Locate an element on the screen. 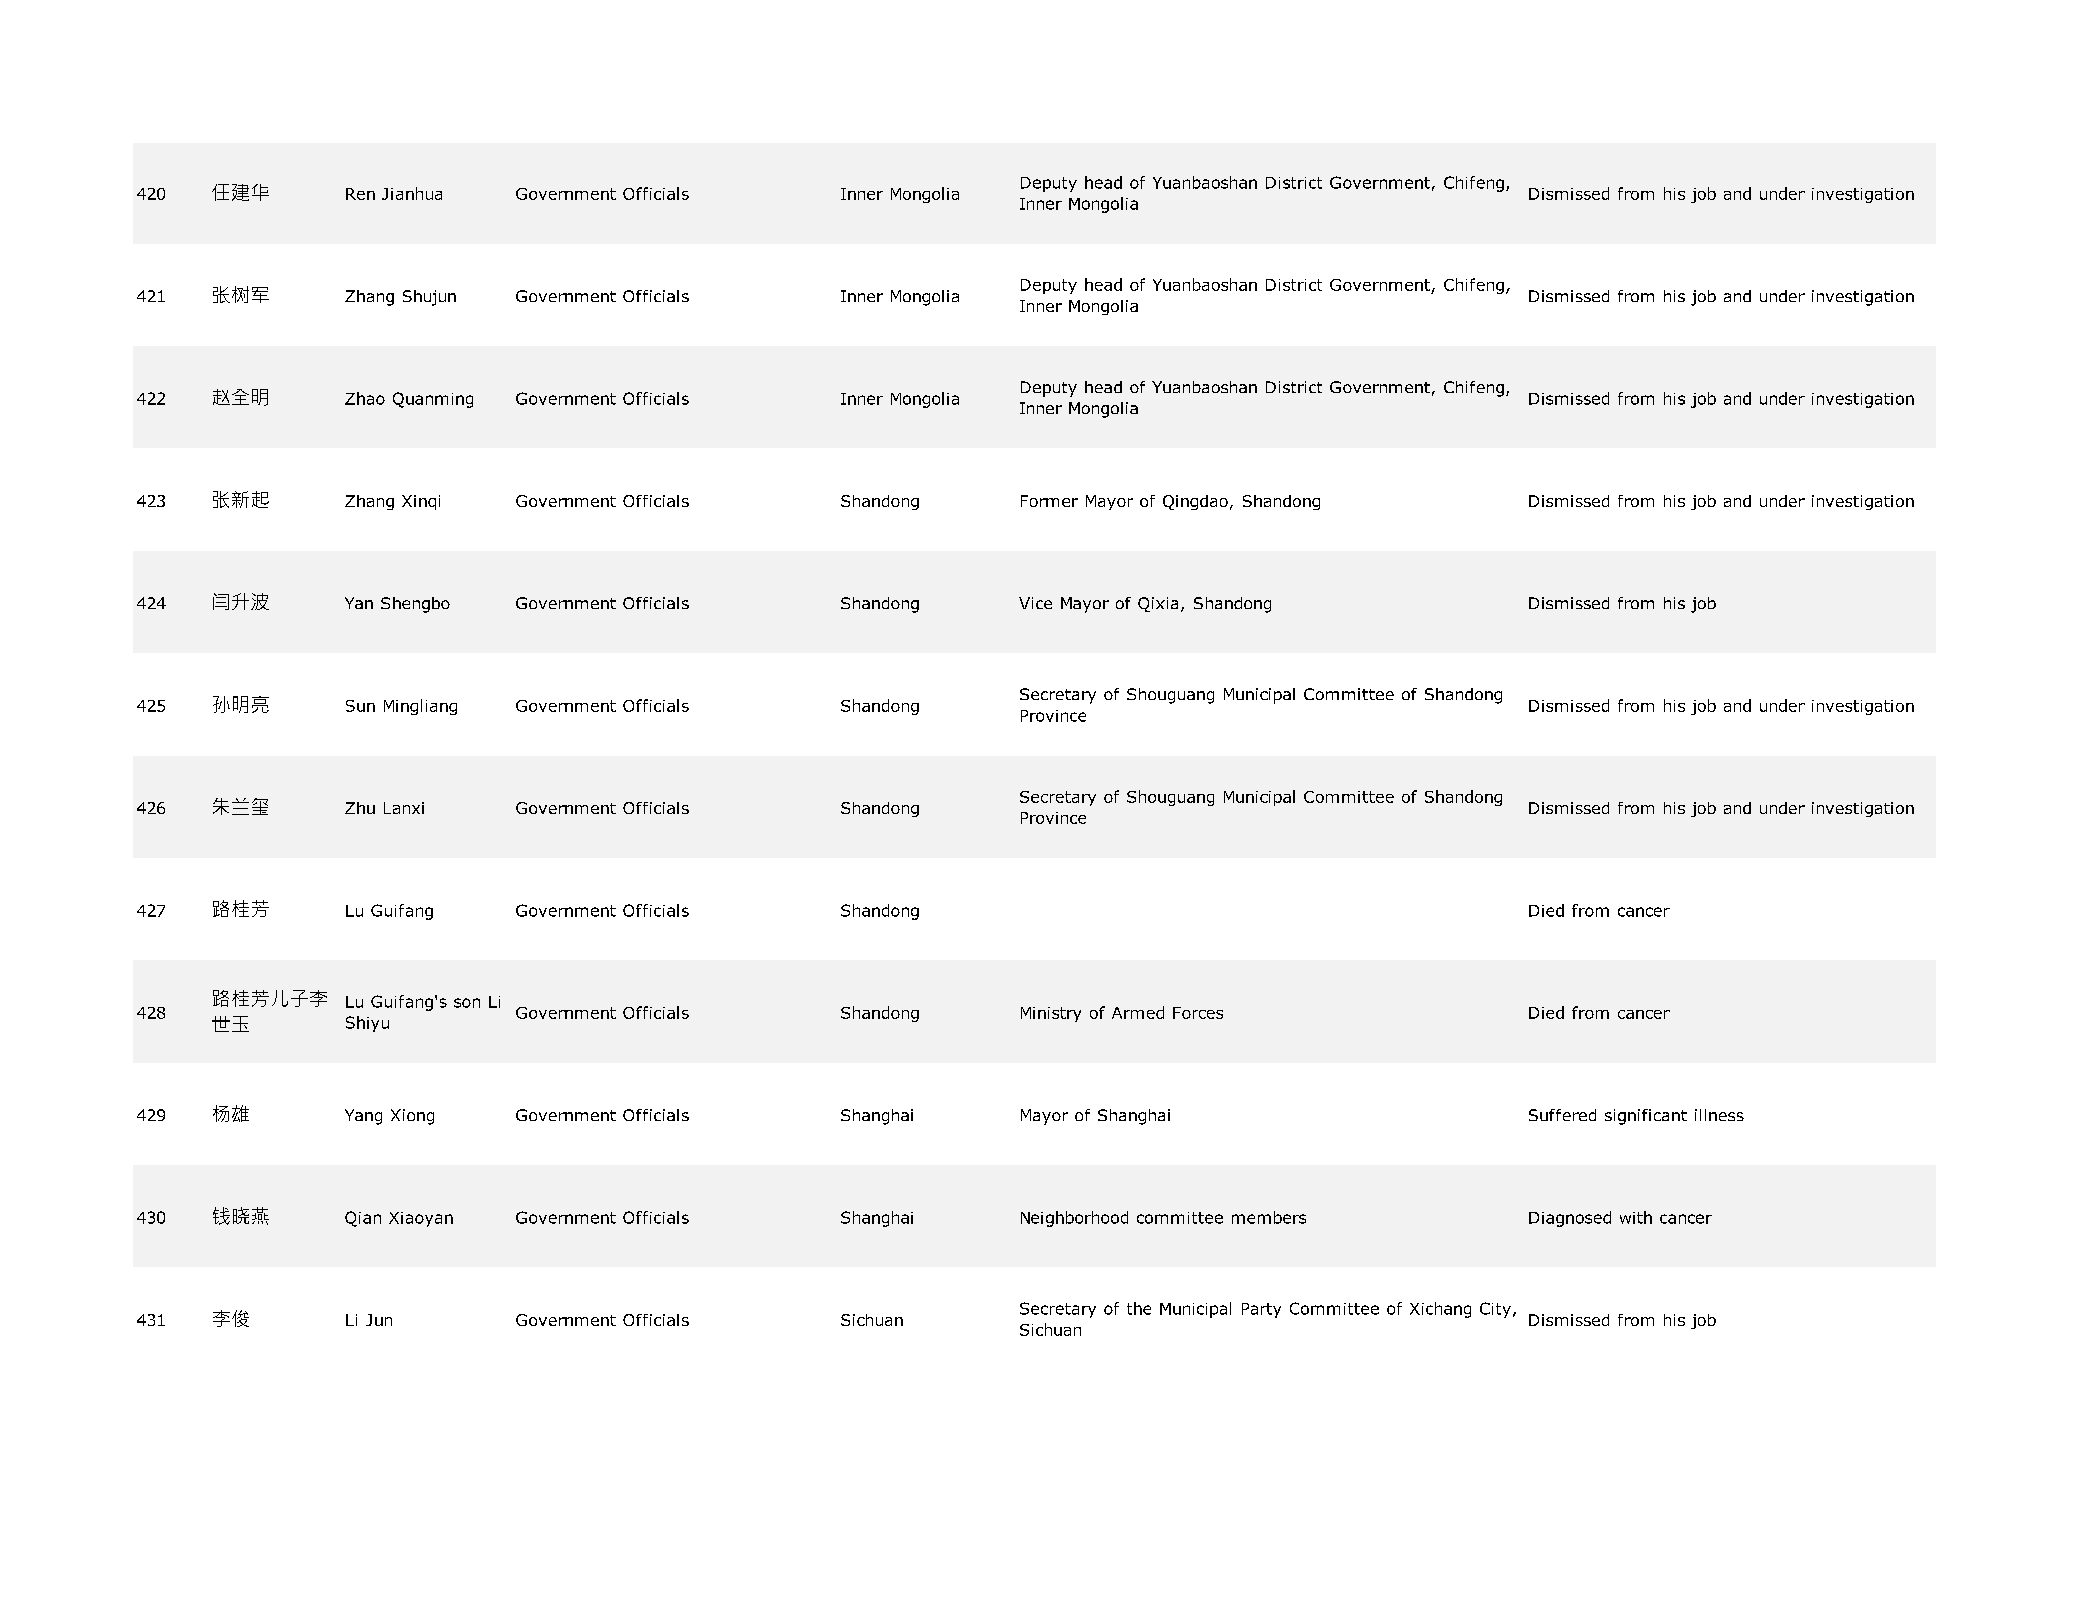  Ministry is located at coordinates (1051, 1014).
